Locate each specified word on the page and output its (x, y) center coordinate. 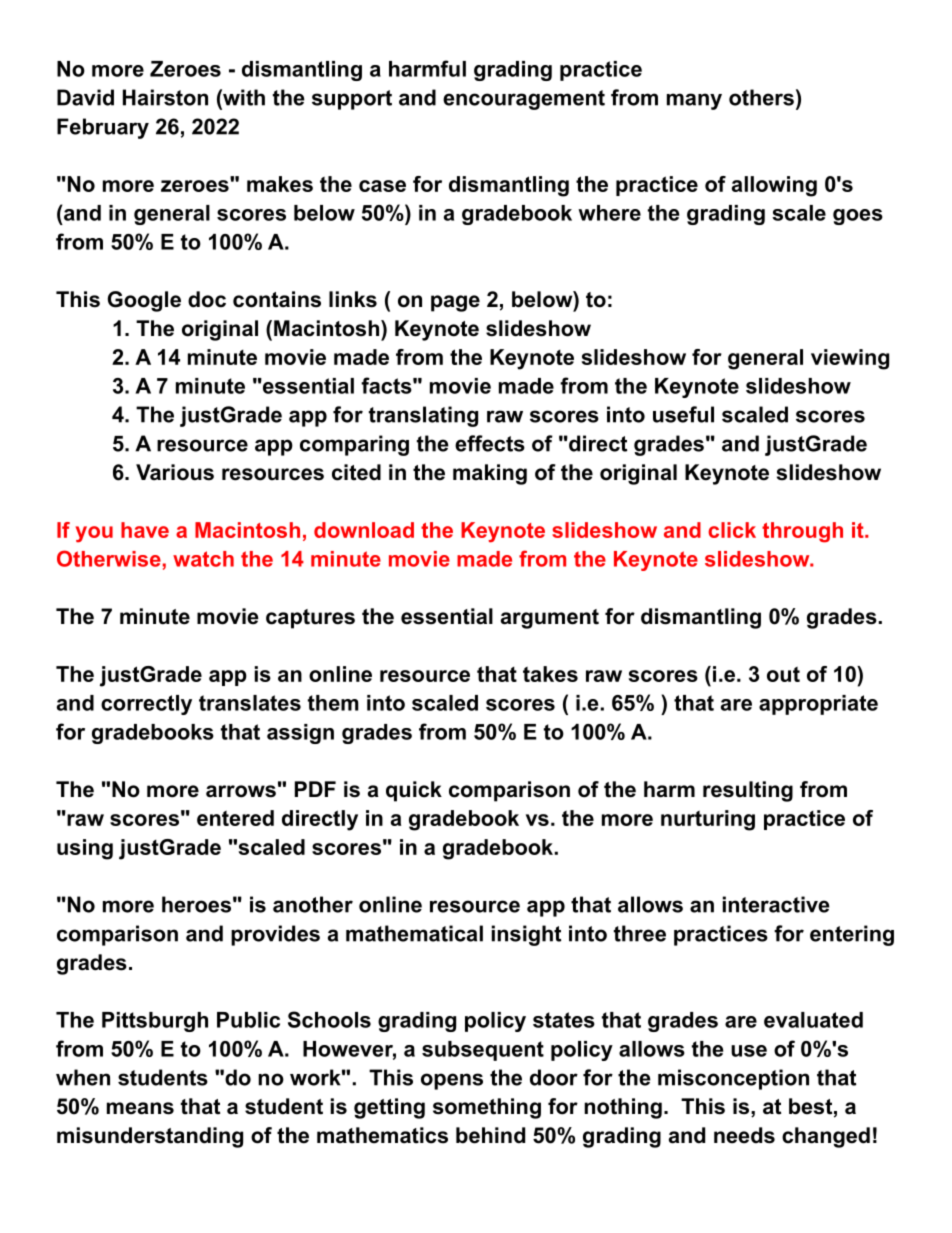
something (487, 1108)
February (103, 128)
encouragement (524, 100)
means (140, 1108)
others (761, 97)
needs (744, 1135)
